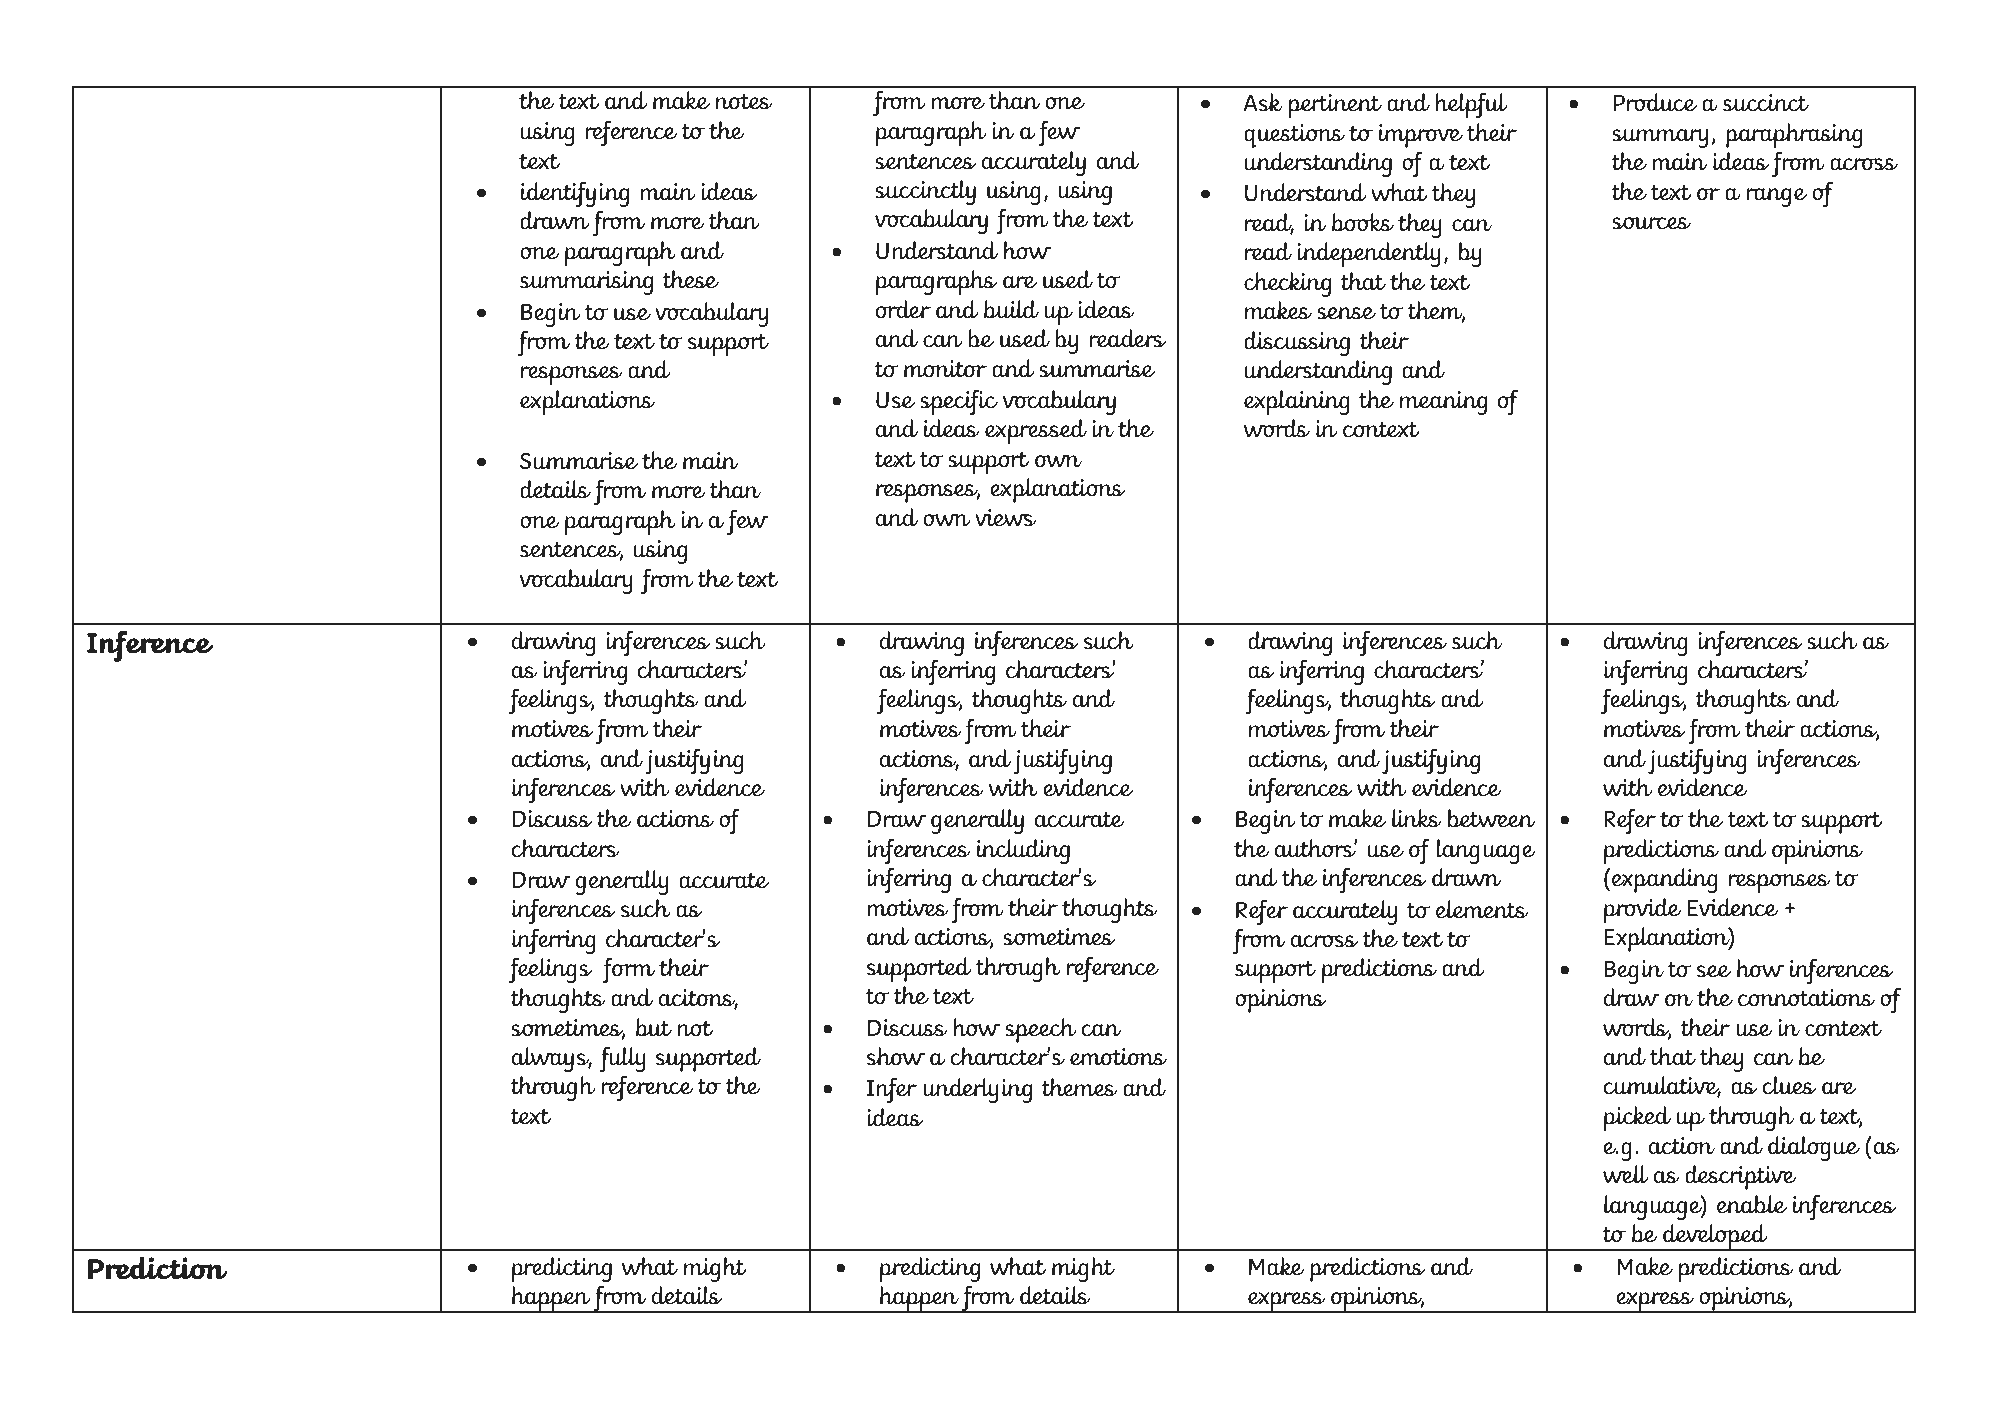  I want to click on fully, so click(623, 1059).
